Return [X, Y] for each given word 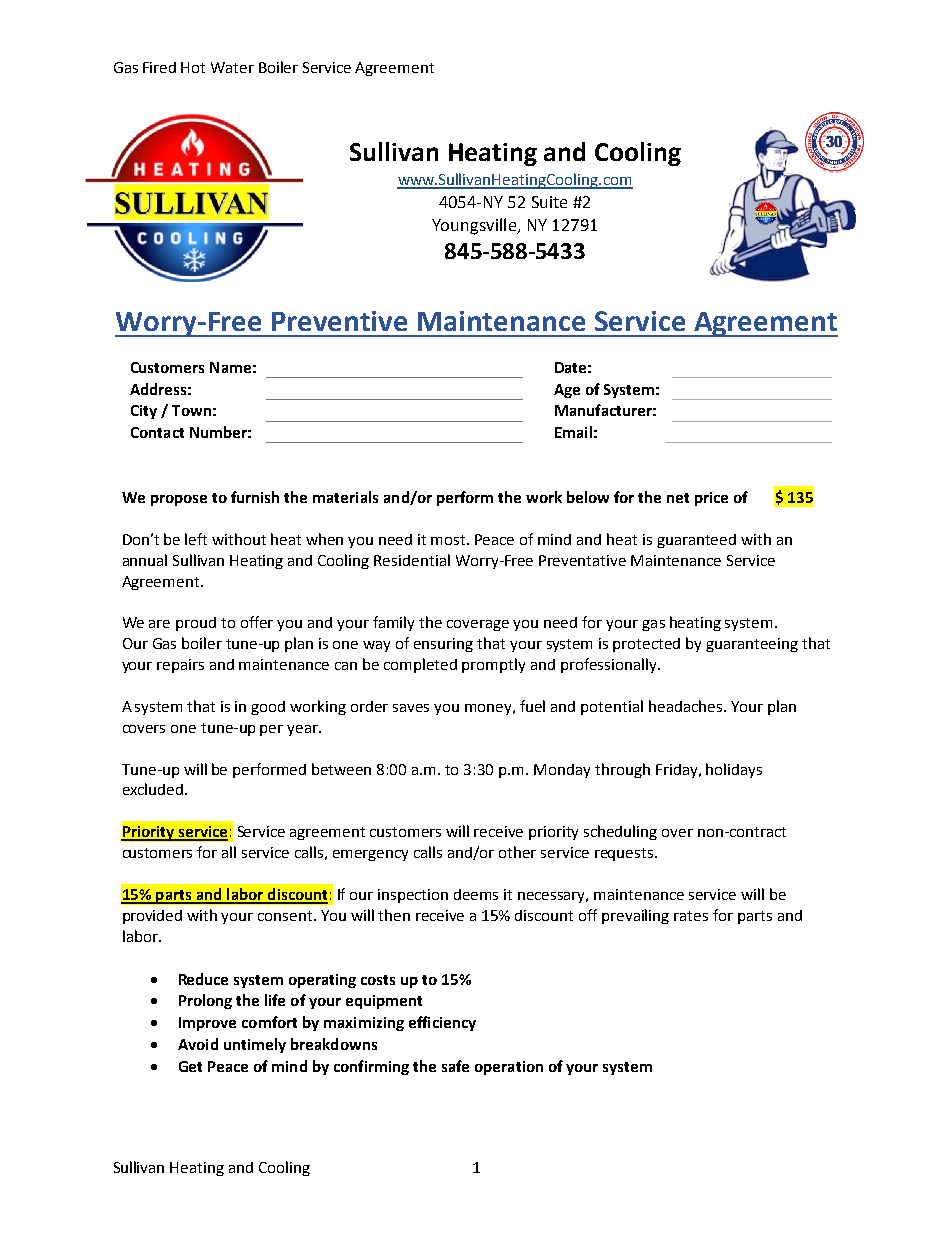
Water [232, 67]
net [678, 498]
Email [573, 432]
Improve [207, 1024]
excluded [154, 789]
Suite [549, 202]
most [449, 540]
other [517, 852]
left [196, 539]
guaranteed [696, 541]
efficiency [442, 1023]
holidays [734, 770]
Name [230, 367]
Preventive [339, 321]
